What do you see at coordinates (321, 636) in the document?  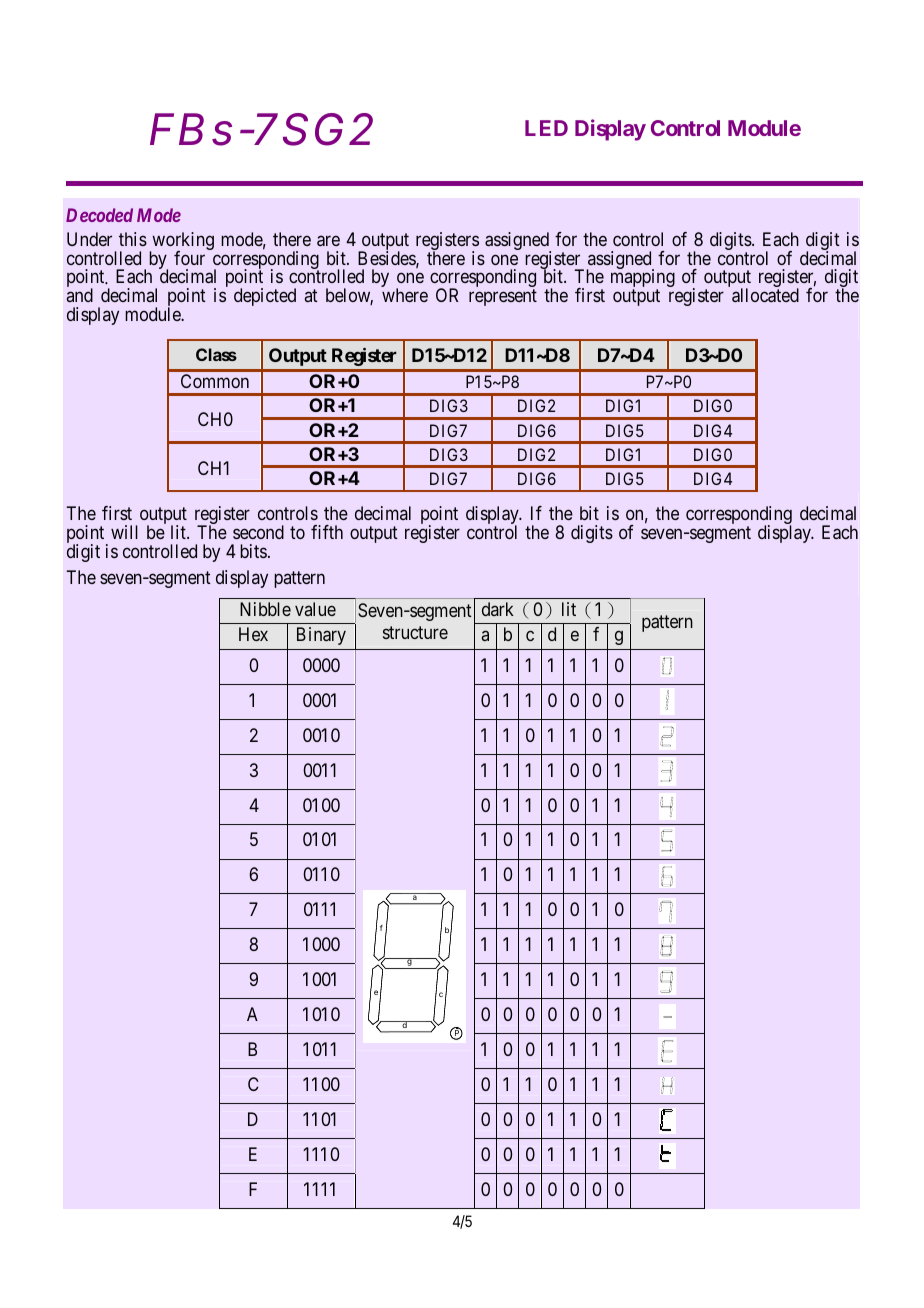 I see `Binary` at bounding box center [321, 636].
